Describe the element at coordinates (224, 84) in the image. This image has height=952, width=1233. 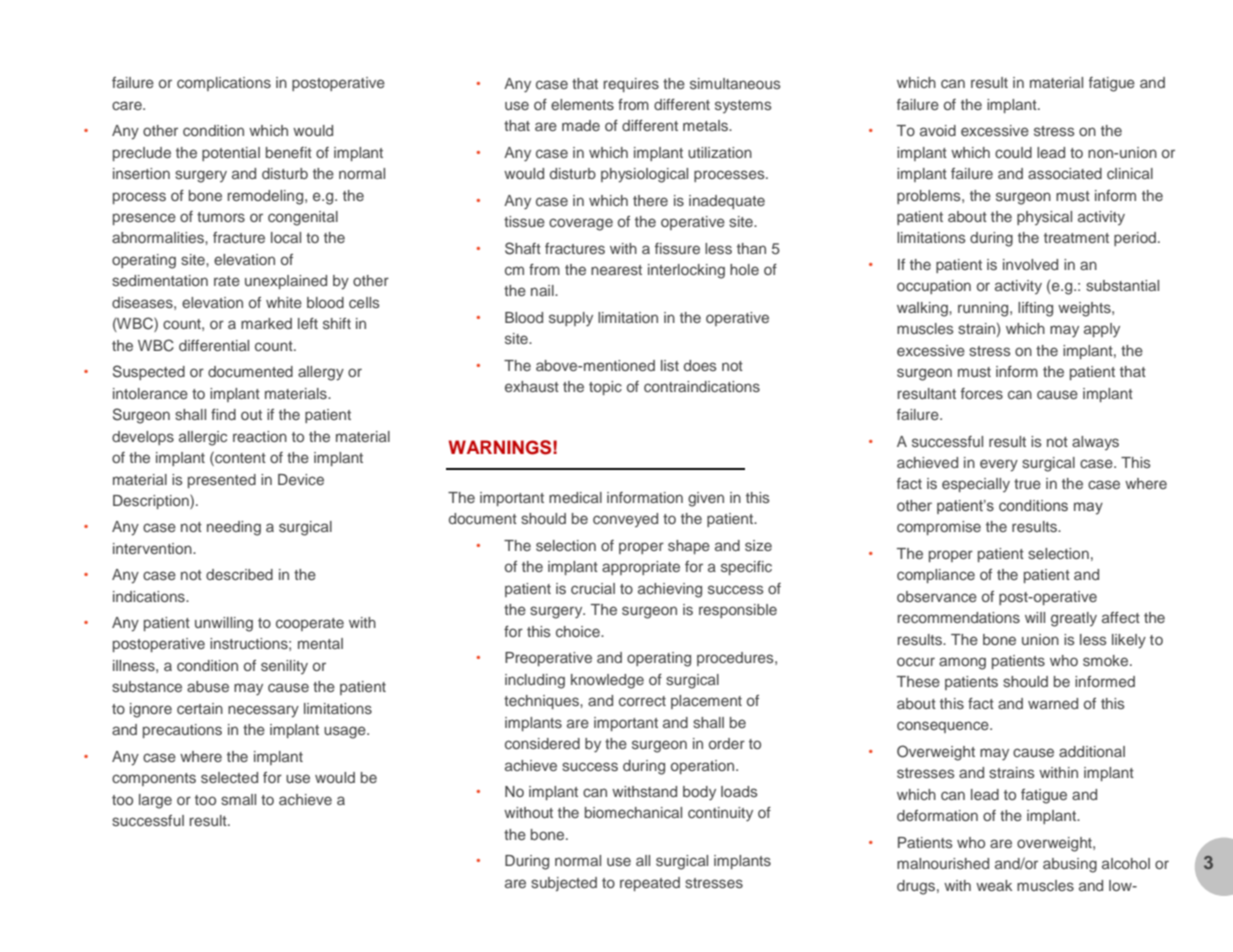
I see `complications` at that location.
